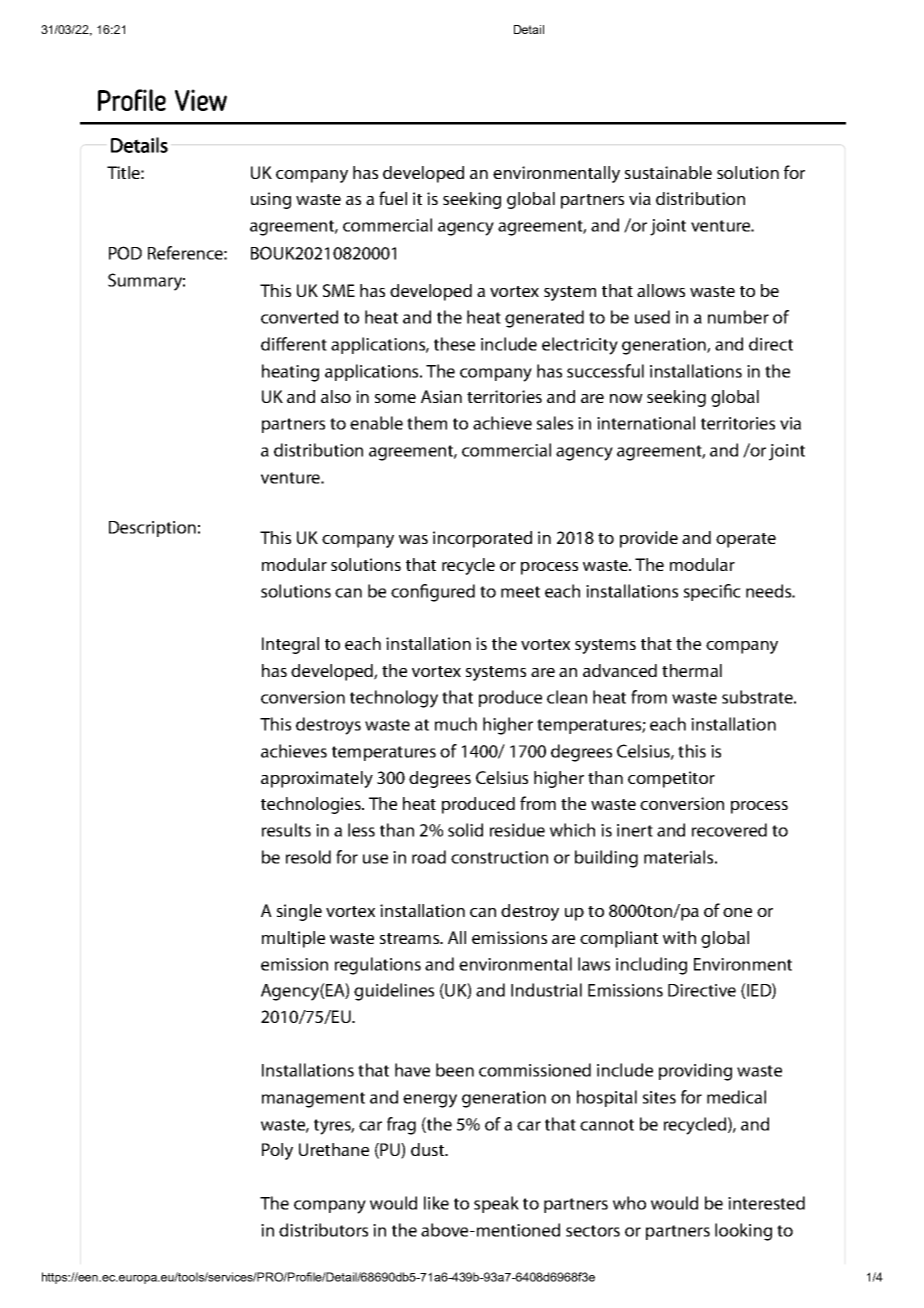 The image size is (924, 1308). Describe the element at coordinates (286, 830) in the screenshot. I see `results` at that location.
